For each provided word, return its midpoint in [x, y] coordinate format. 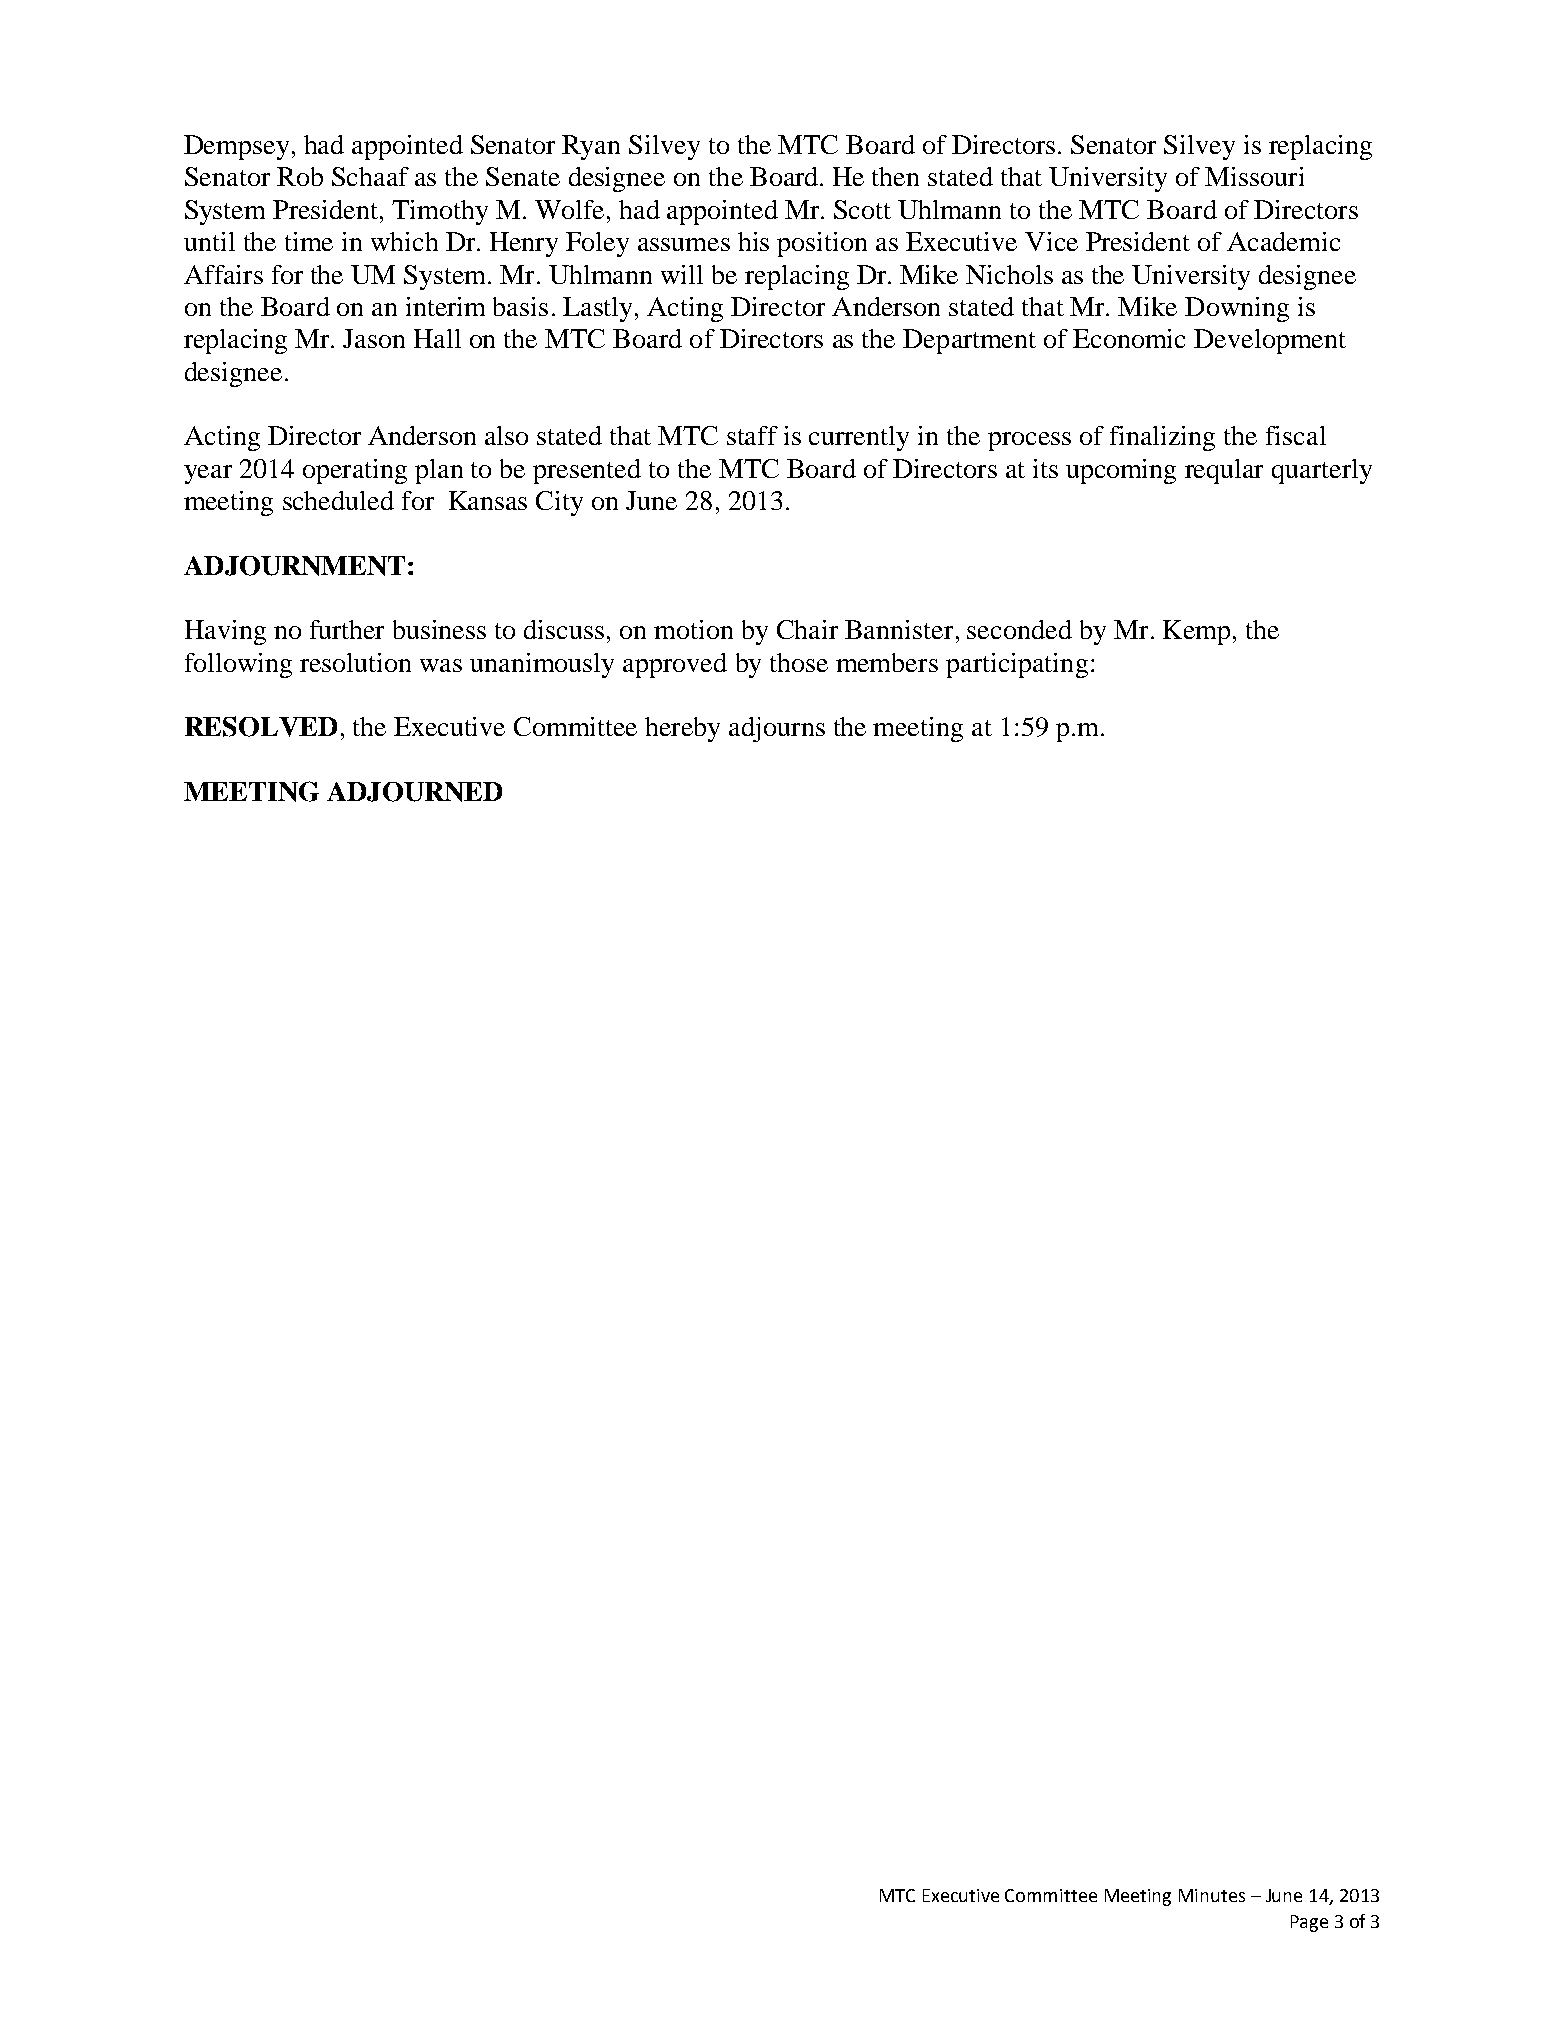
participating [1017, 665]
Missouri [1254, 176]
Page [1309, 1923]
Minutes [1212, 1895]
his [753, 241]
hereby [682, 729]
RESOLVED [261, 726]
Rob [300, 176]
